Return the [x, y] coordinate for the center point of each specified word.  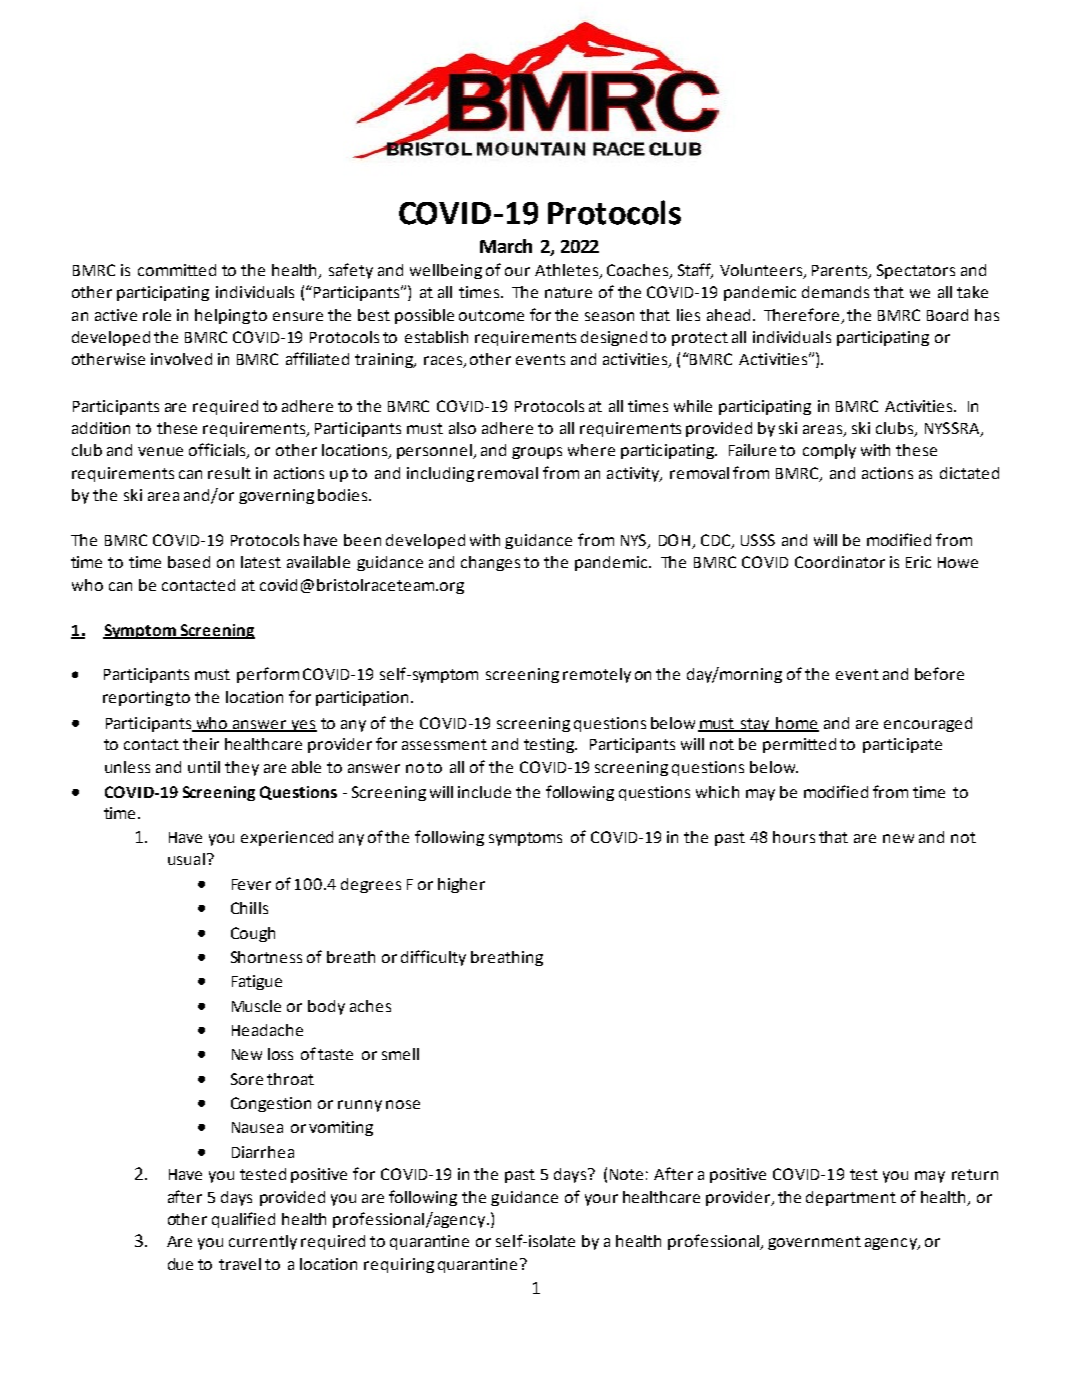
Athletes [568, 271]
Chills [249, 908]
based [189, 562]
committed [177, 270]
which [717, 792]
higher [461, 885]
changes [490, 563]
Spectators [916, 271]
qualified [243, 1220]
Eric [918, 562]
